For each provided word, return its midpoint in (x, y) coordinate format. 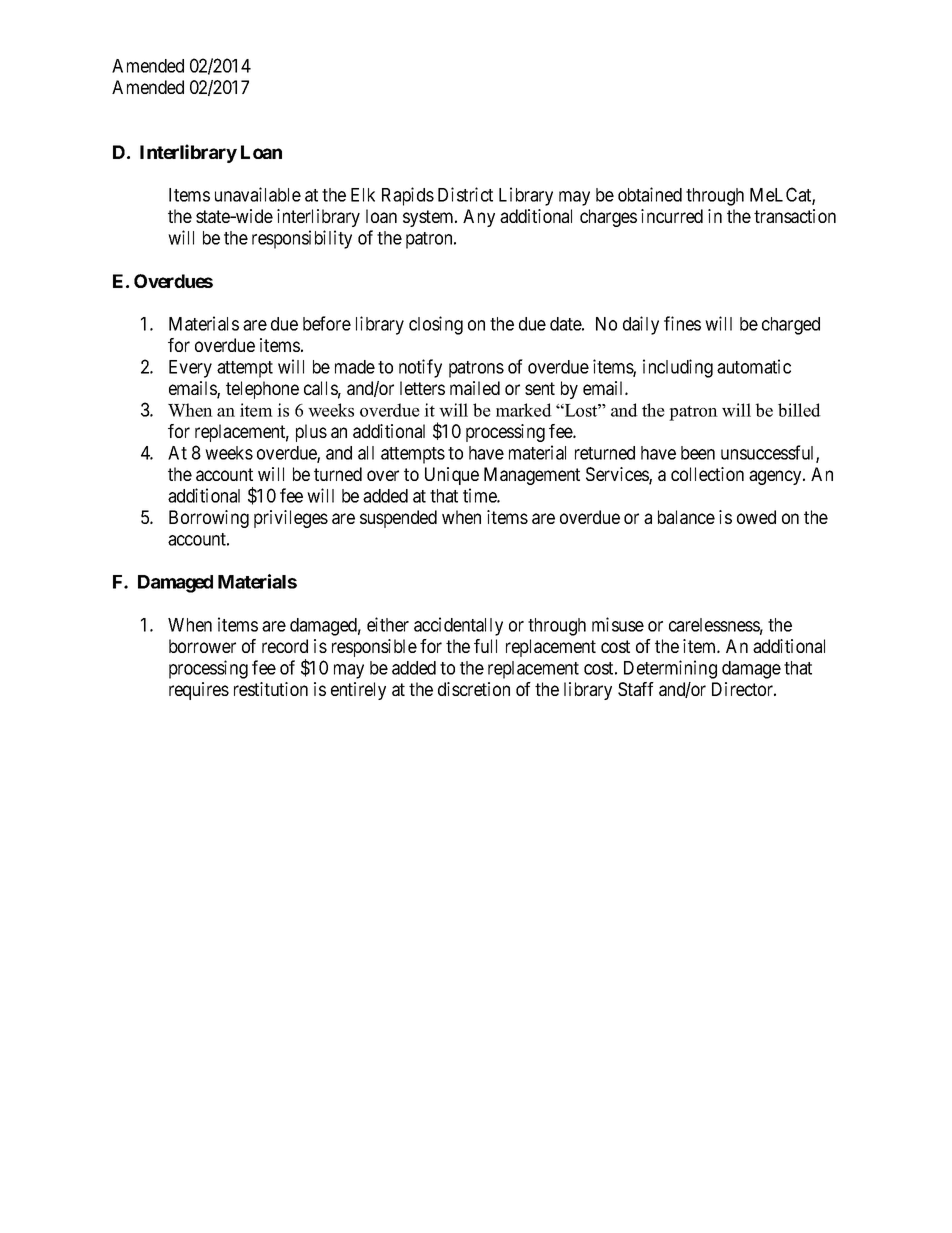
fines (682, 323)
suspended (398, 519)
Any (479, 218)
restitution (271, 689)
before (327, 323)
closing (436, 325)
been (698, 453)
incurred (672, 216)
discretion (474, 689)
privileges (291, 519)
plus (311, 433)
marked (524, 410)
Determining (670, 669)
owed (756, 517)
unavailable (258, 194)
